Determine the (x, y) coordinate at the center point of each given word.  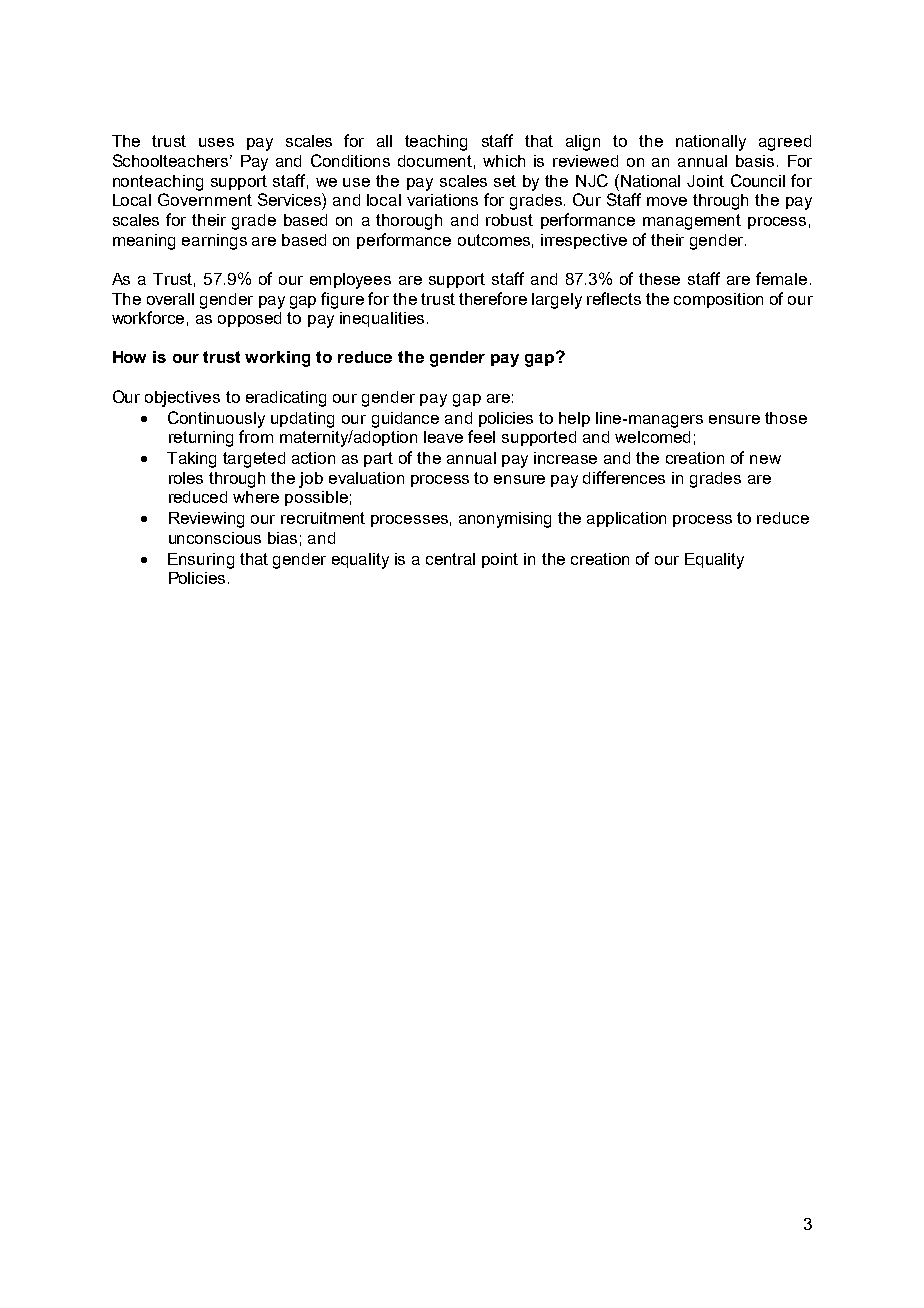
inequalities (382, 319)
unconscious (215, 538)
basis (755, 161)
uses (216, 142)
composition (718, 300)
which (504, 161)
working (277, 359)
